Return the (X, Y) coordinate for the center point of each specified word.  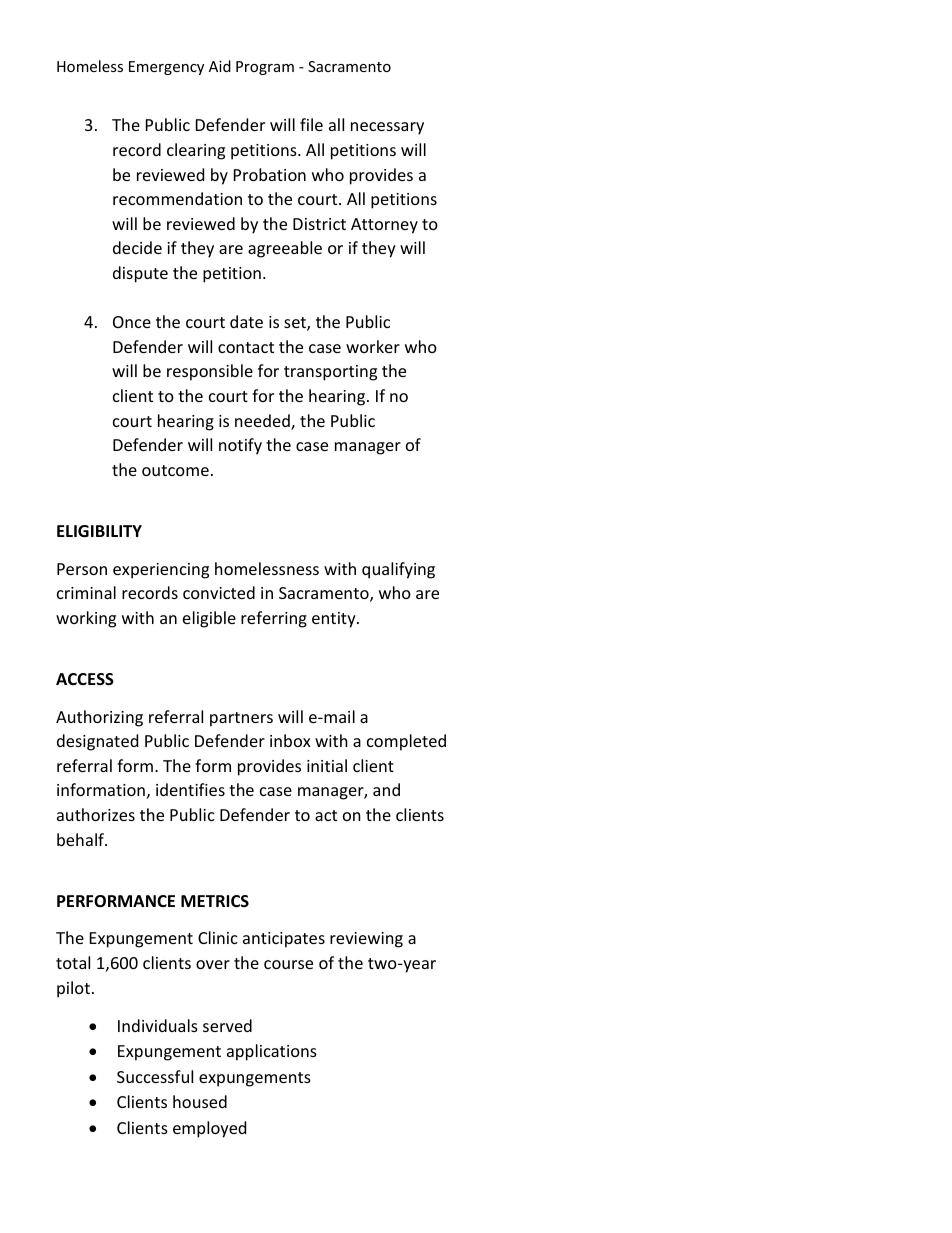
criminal (86, 592)
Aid (220, 66)
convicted (219, 592)
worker (373, 346)
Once (132, 322)
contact (246, 347)
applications (272, 1052)
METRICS (215, 901)
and (386, 789)
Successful (155, 1076)
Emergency (166, 68)
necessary (387, 128)
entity (335, 620)
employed (209, 1129)
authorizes (96, 814)
